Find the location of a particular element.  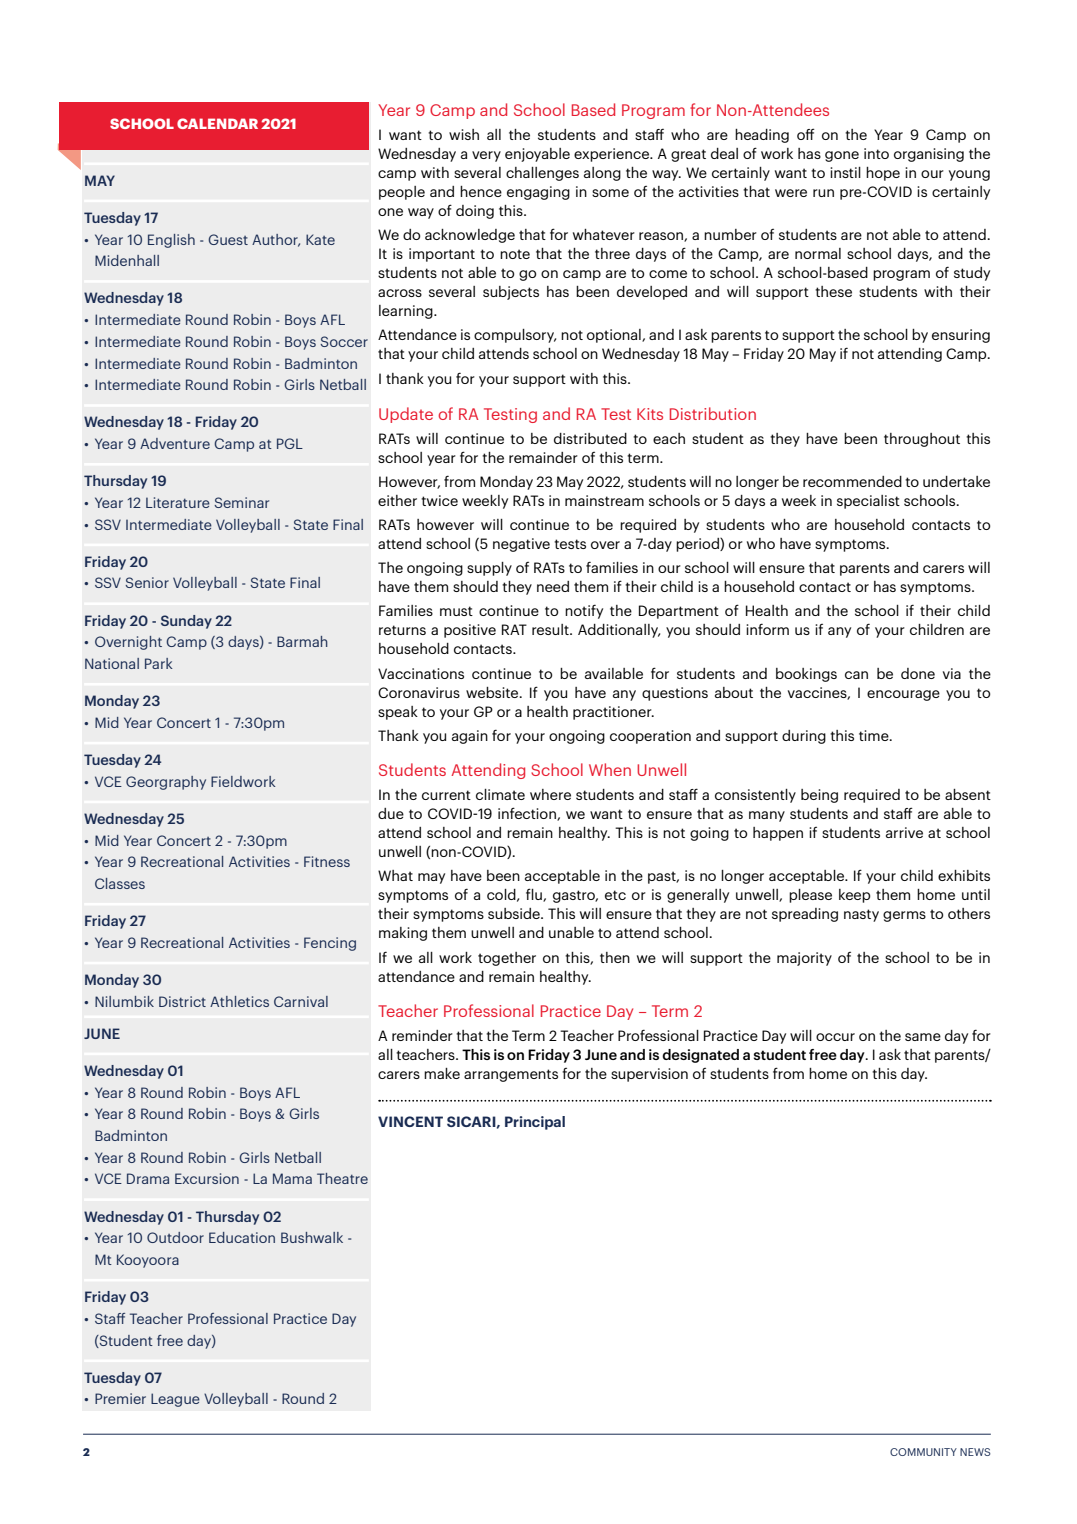

challenges is located at coordinates (542, 174).
